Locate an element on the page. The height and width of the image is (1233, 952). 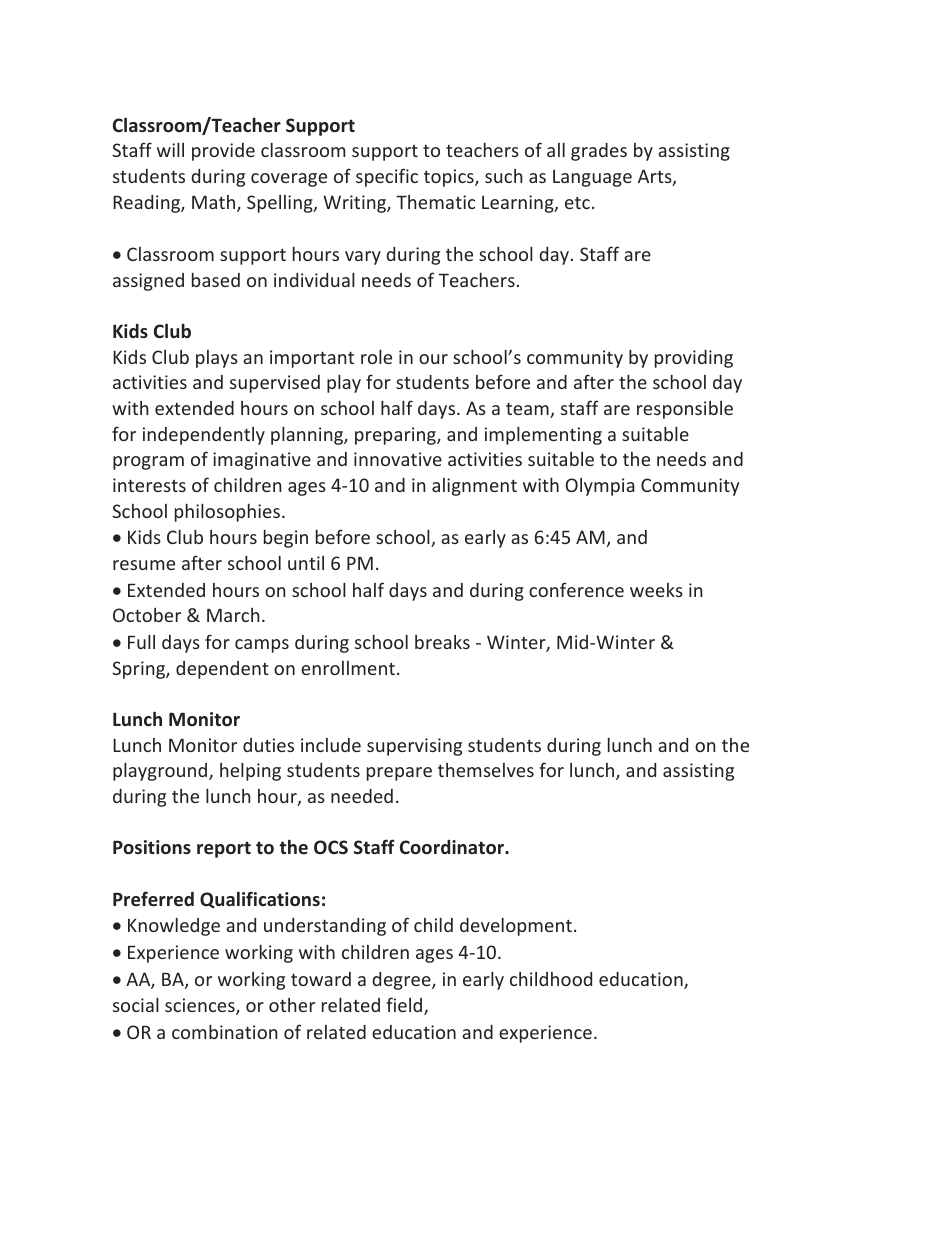
role is located at coordinates (376, 356).
